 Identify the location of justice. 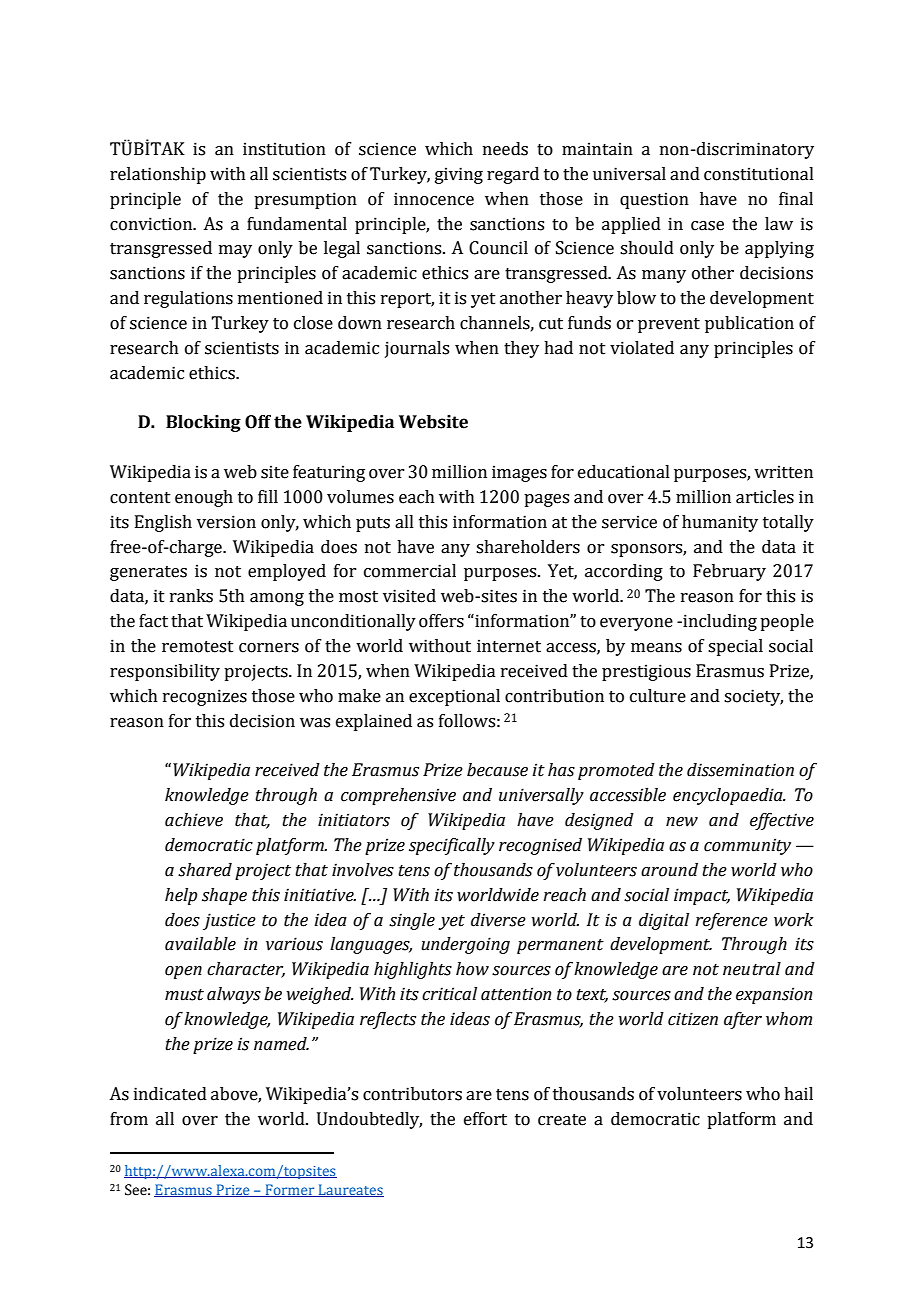
(229, 921).
